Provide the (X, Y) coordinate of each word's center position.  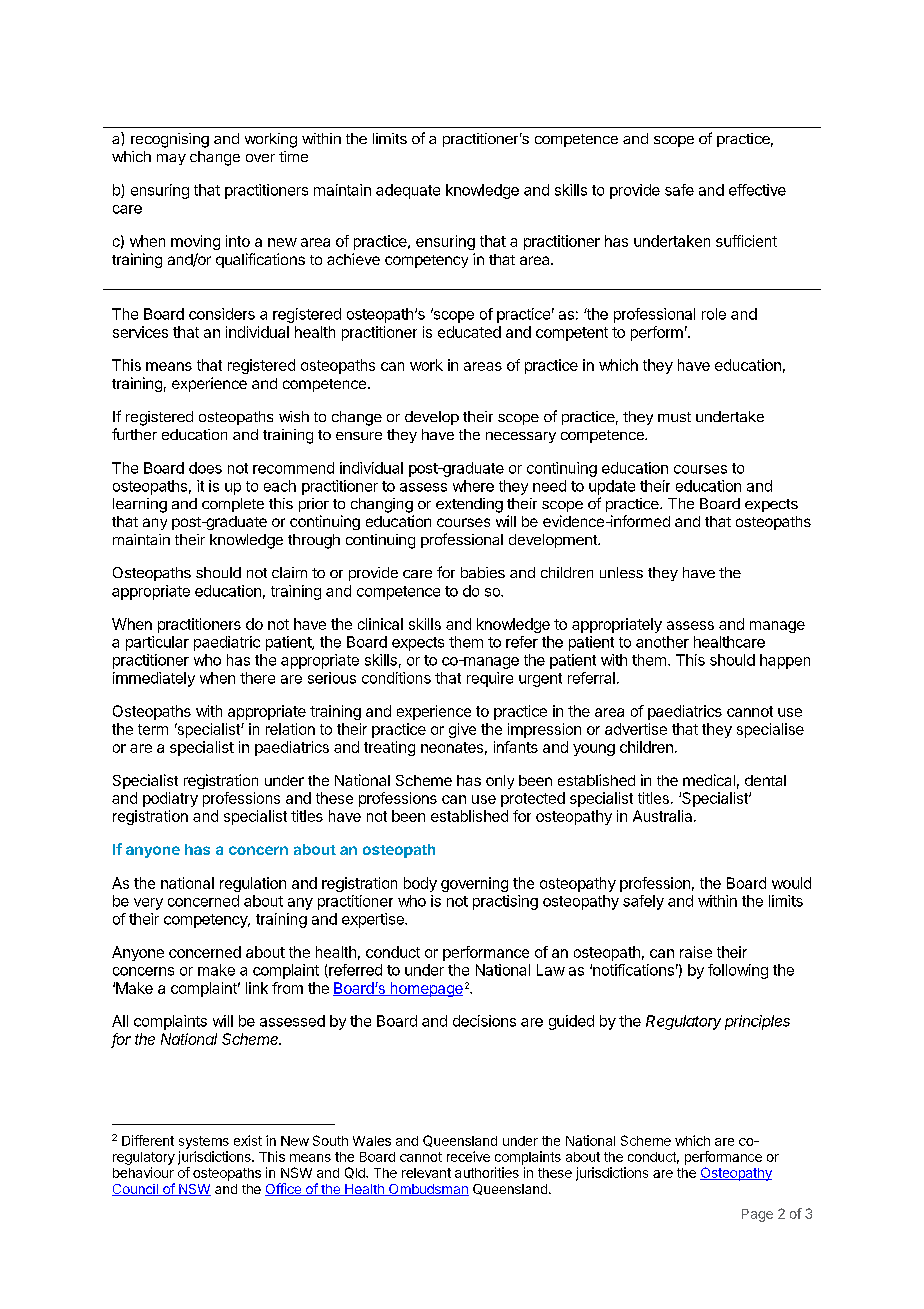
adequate (408, 191)
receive (468, 1156)
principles (757, 1022)
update (612, 487)
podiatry (170, 799)
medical (709, 780)
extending (469, 505)
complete (233, 505)
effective (757, 190)
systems (204, 1142)
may (171, 159)
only (500, 782)
